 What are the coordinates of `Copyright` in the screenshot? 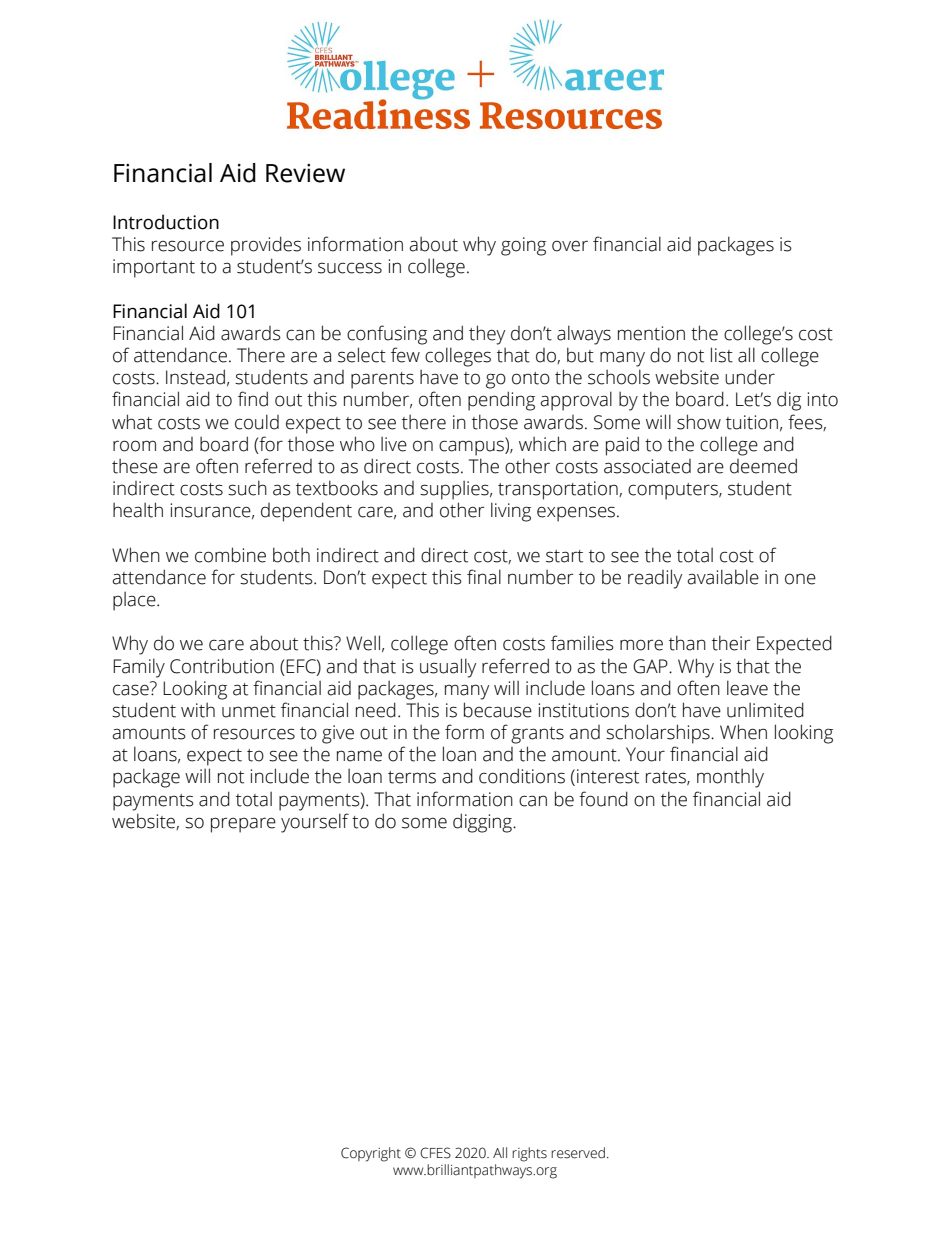 It's located at (371, 1154).
